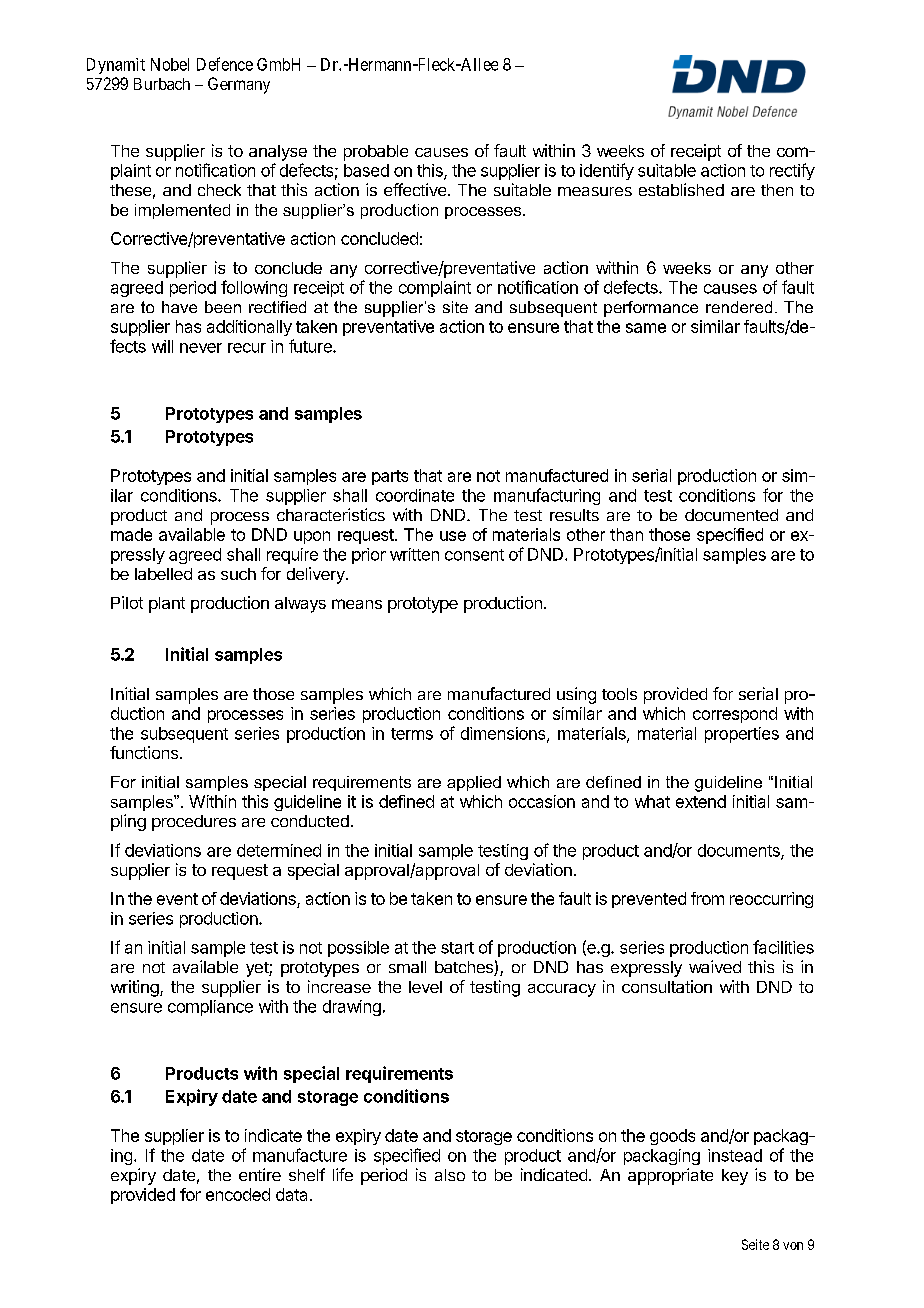  What do you see at coordinates (131, 534) in the image?
I see `made` at bounding box center [131, 534].
